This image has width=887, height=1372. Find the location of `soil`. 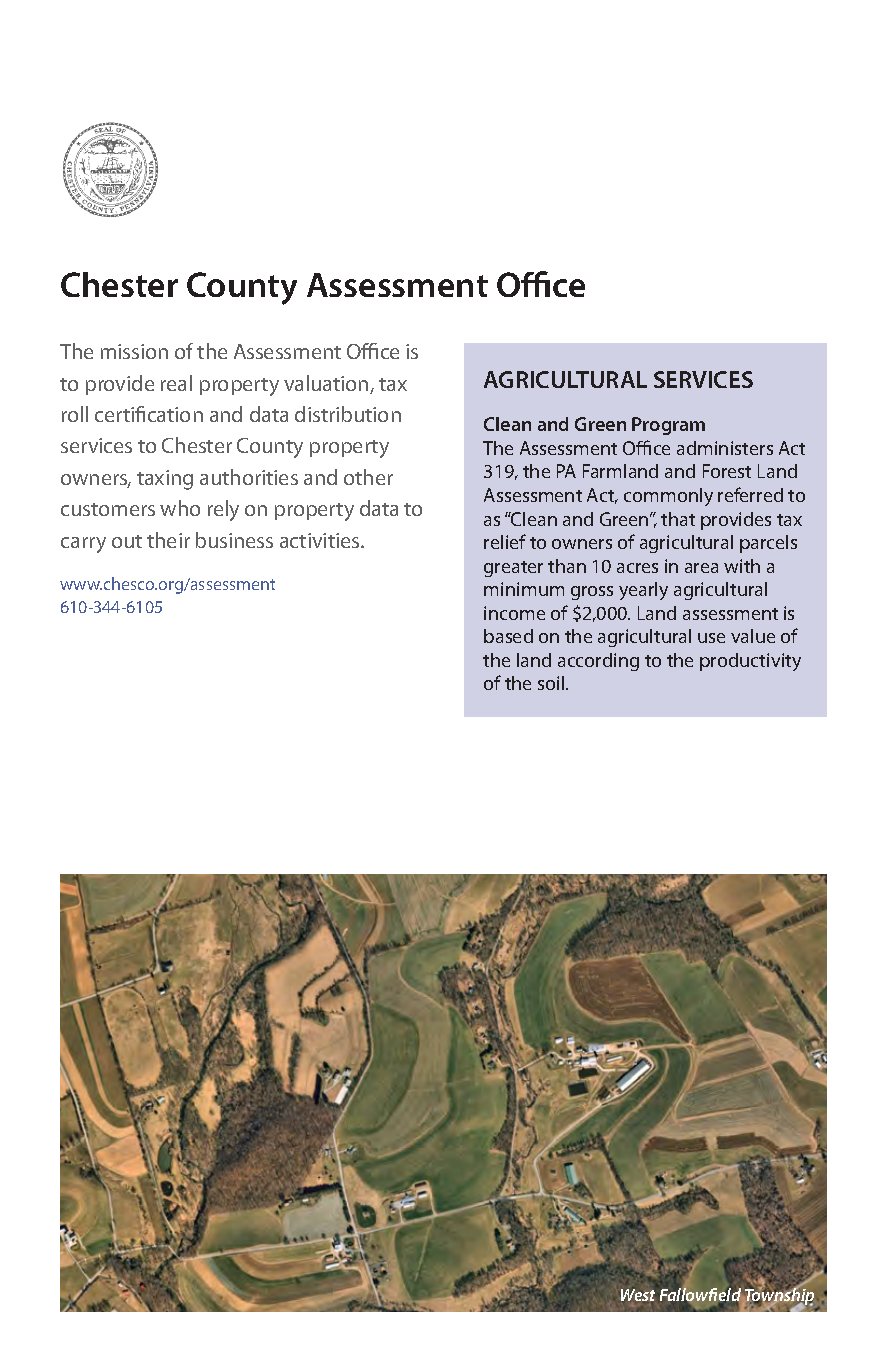

soil is located at coordinates (552, 683).
